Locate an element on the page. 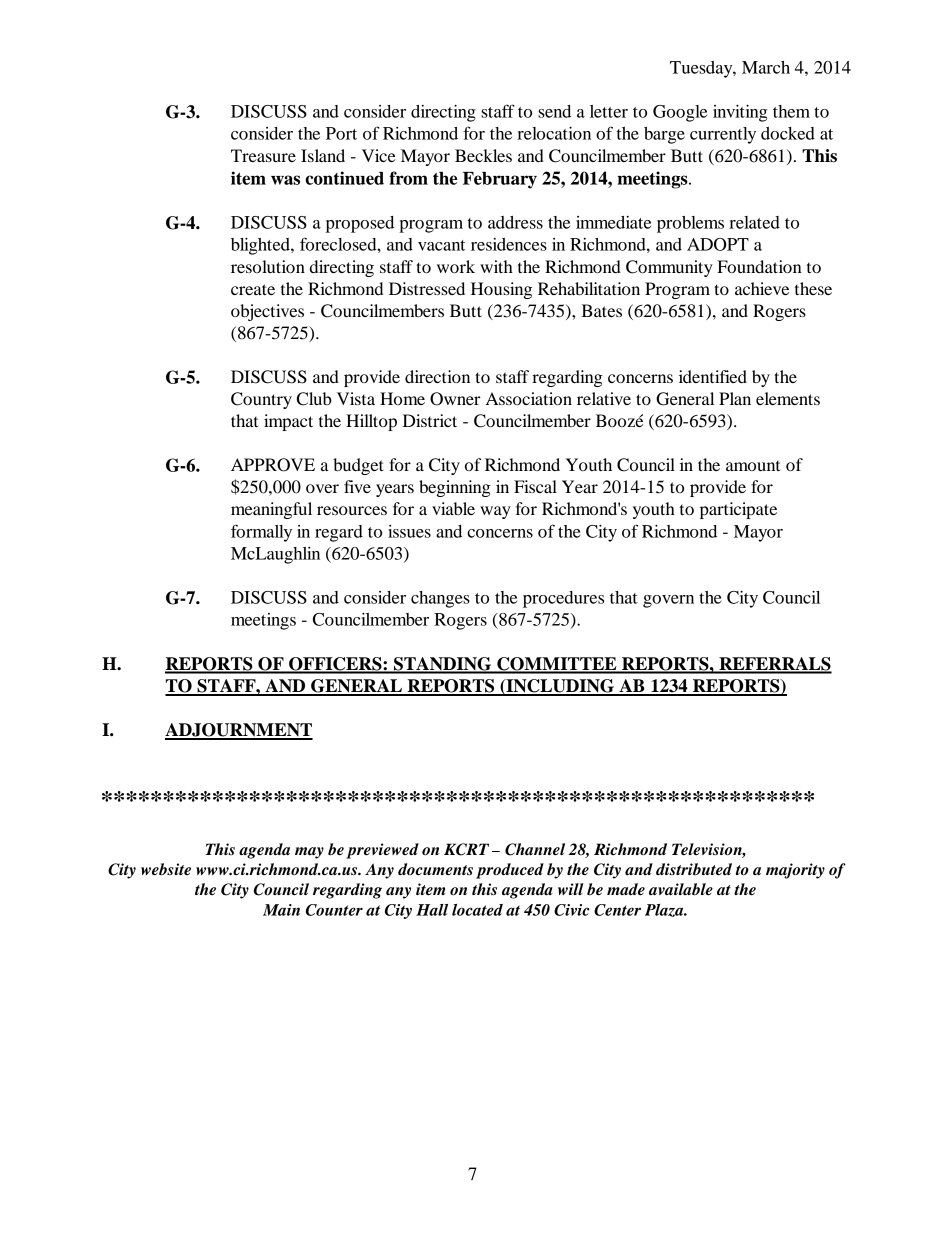  Housing is located at coordinates (501, 290).
